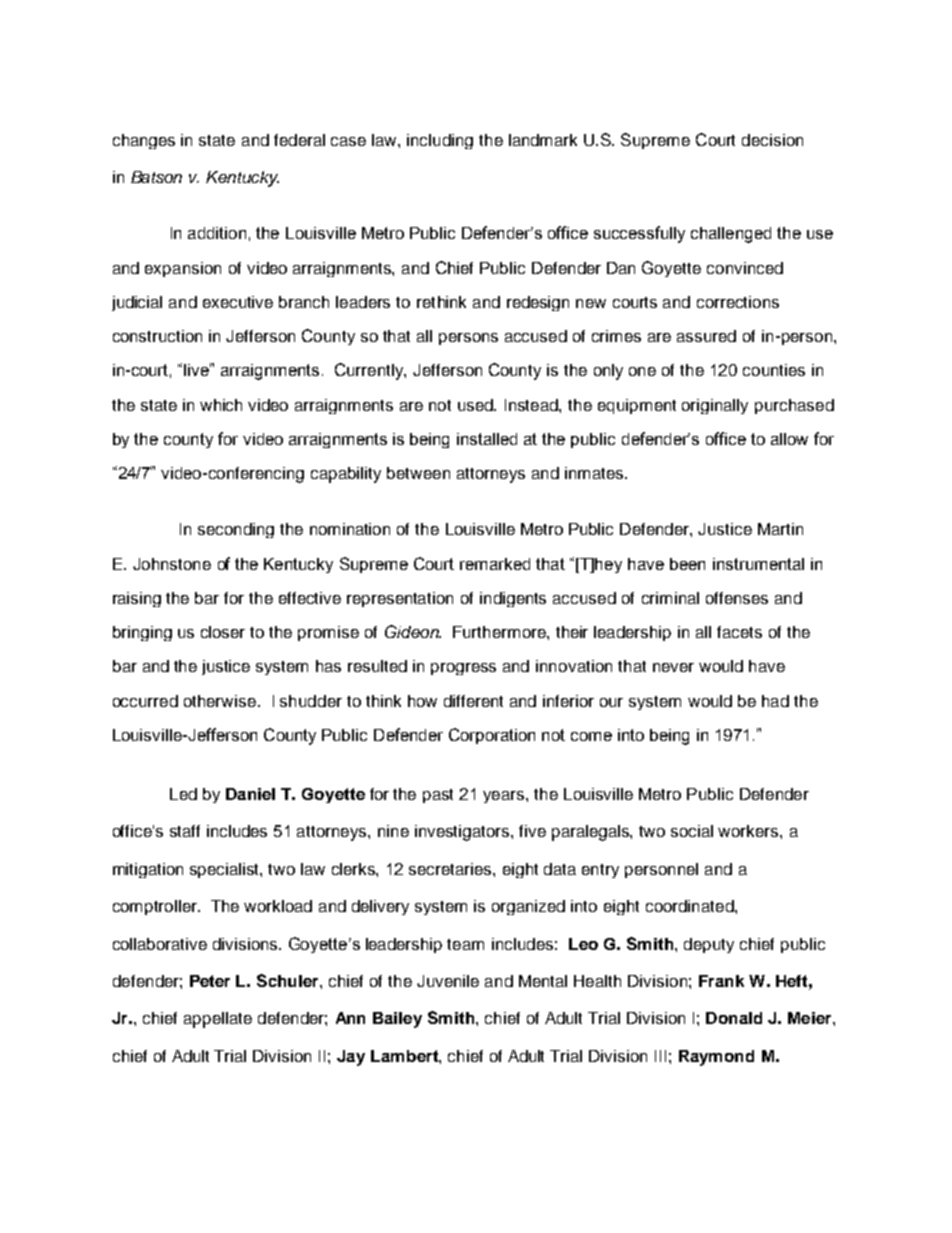 This screenshot has height=1233, width=952. What do you see at coordinates (772, 140) in the screenshot?
I see `decision` at bounding box center [772, 140].
